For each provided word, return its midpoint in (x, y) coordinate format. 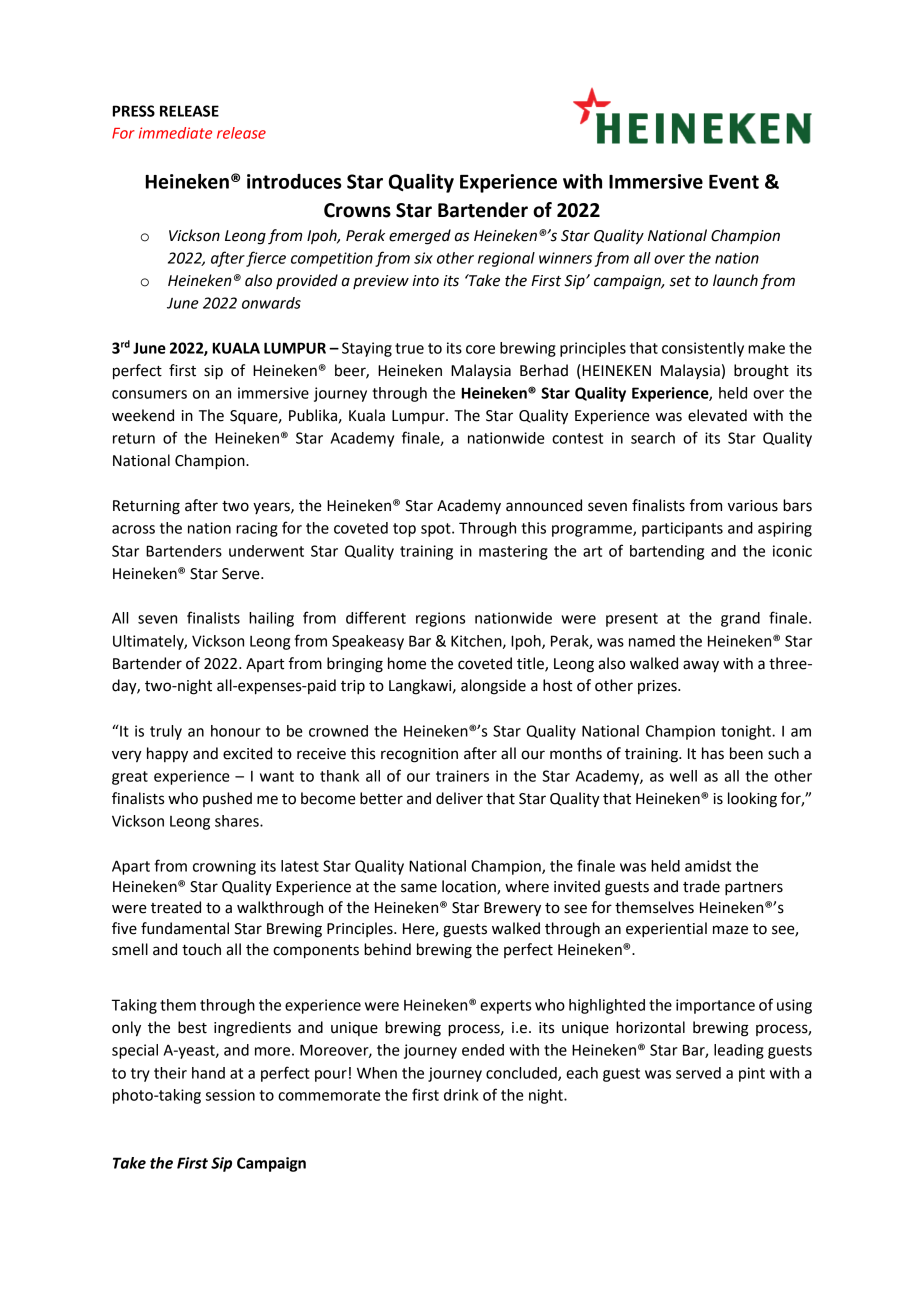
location (470, 887)
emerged (420, 237)
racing (257, 529)
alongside (493, 687)
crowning (224, 867)
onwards (271, 303)
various (753, 506)
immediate (175, 133)
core (480, 349)
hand (208, 1073)
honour (236, 731)
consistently (703, 349)
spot (437, 530)
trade (701, 886)
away (701, 666)
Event (734, 182)
